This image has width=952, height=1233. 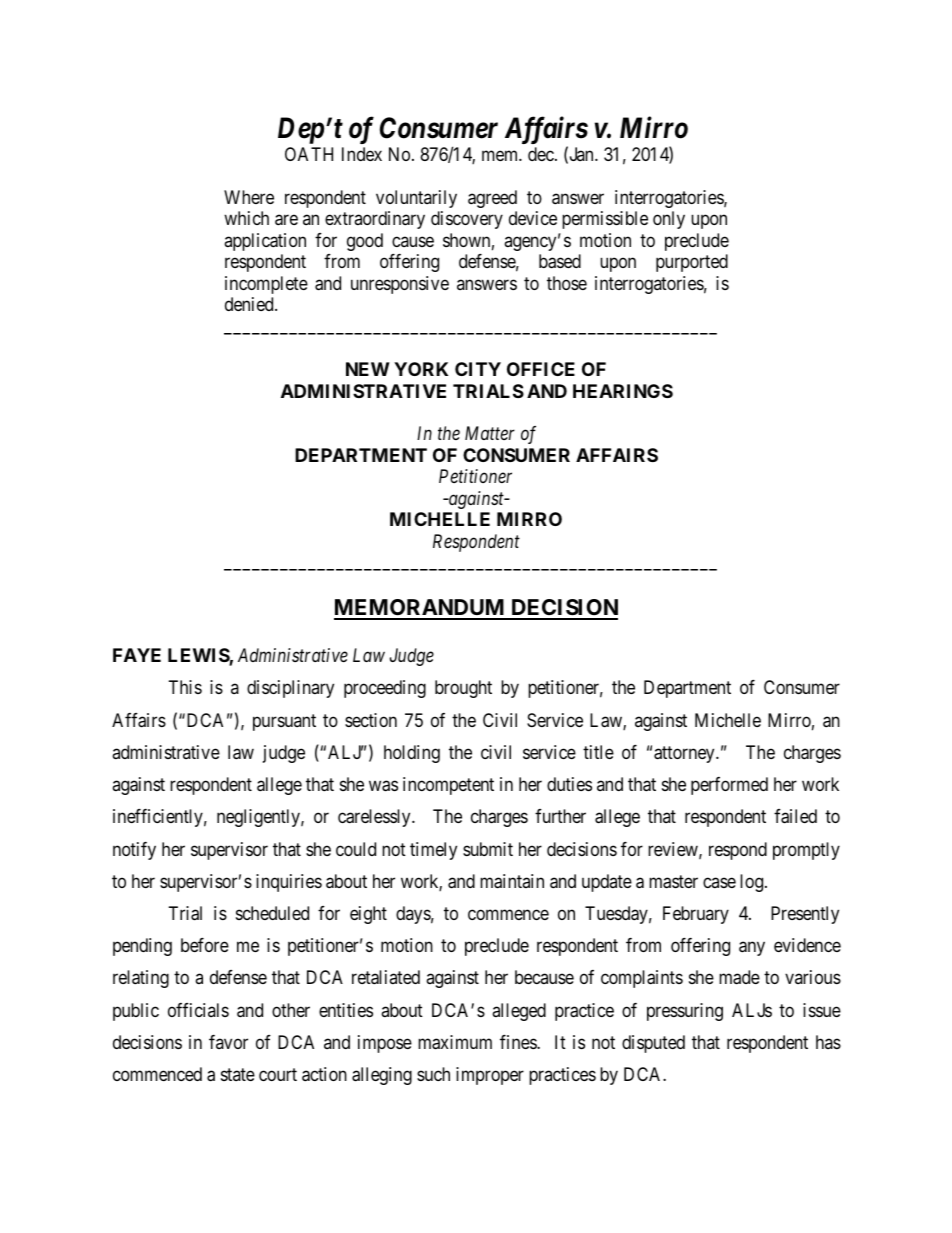 I want to click on only, so click(x=669, y=220).
